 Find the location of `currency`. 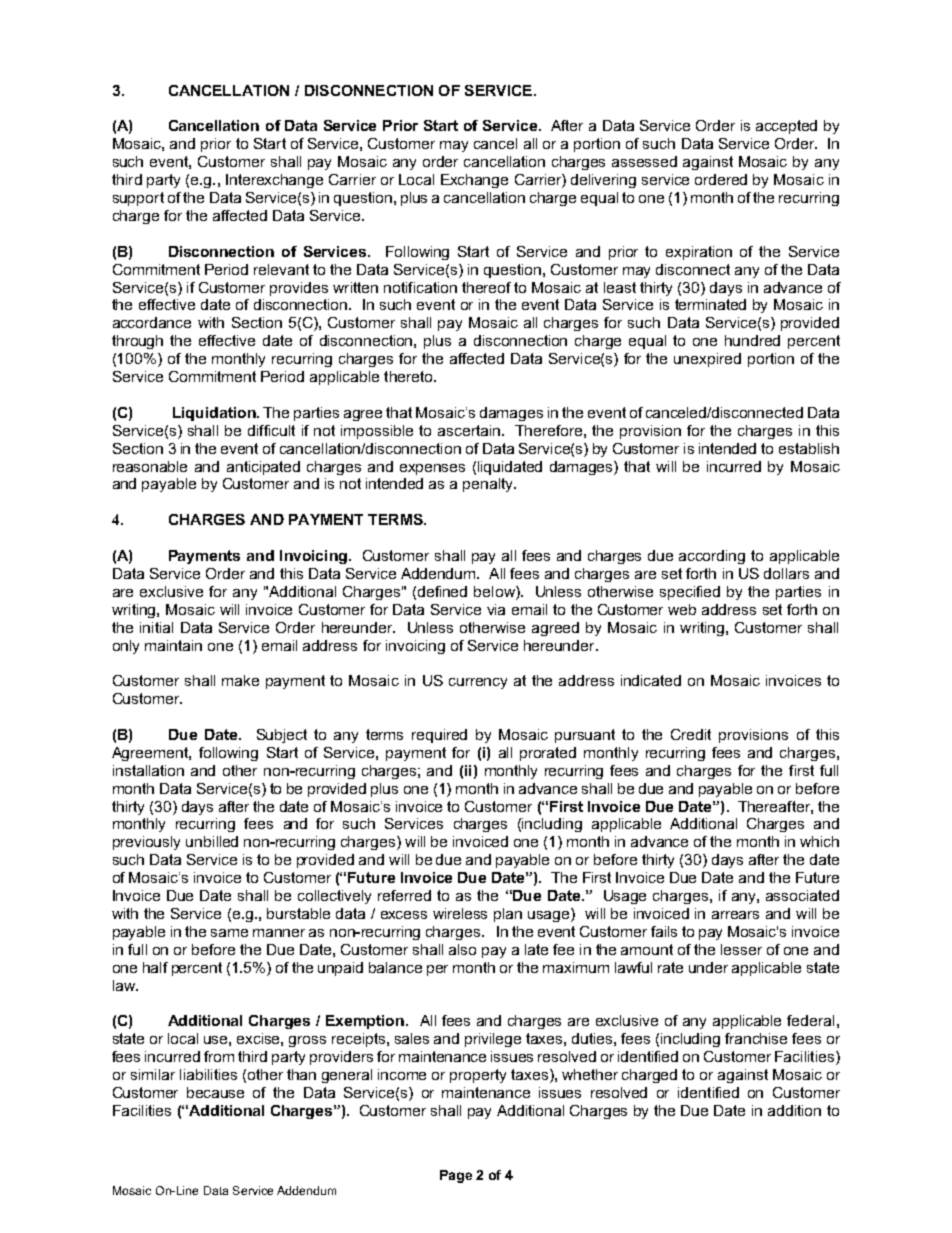

currency is located at coordinates (478, 683).
